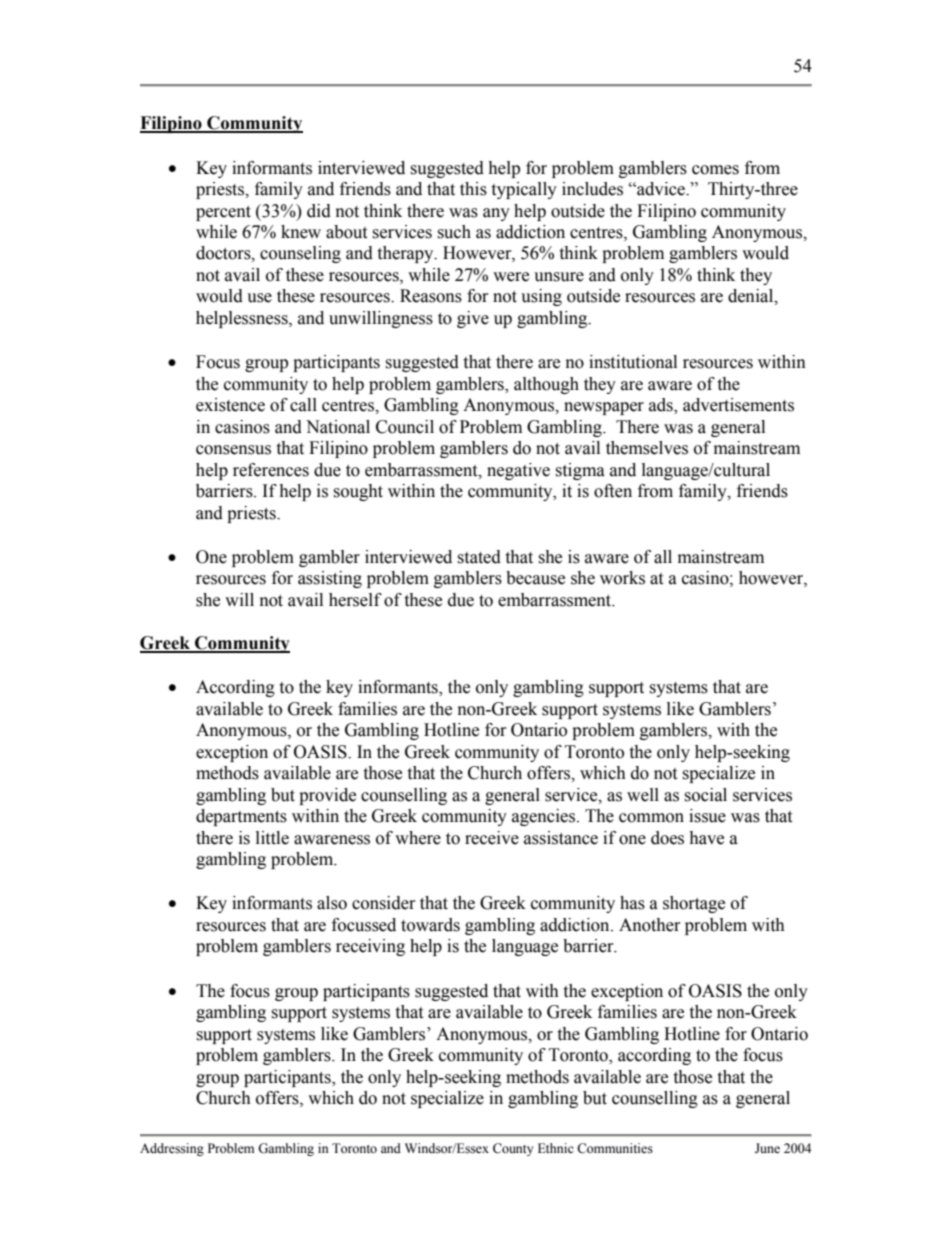 The width and height of the document is (952, 1233). I want to click on often, so click(613, 491).
